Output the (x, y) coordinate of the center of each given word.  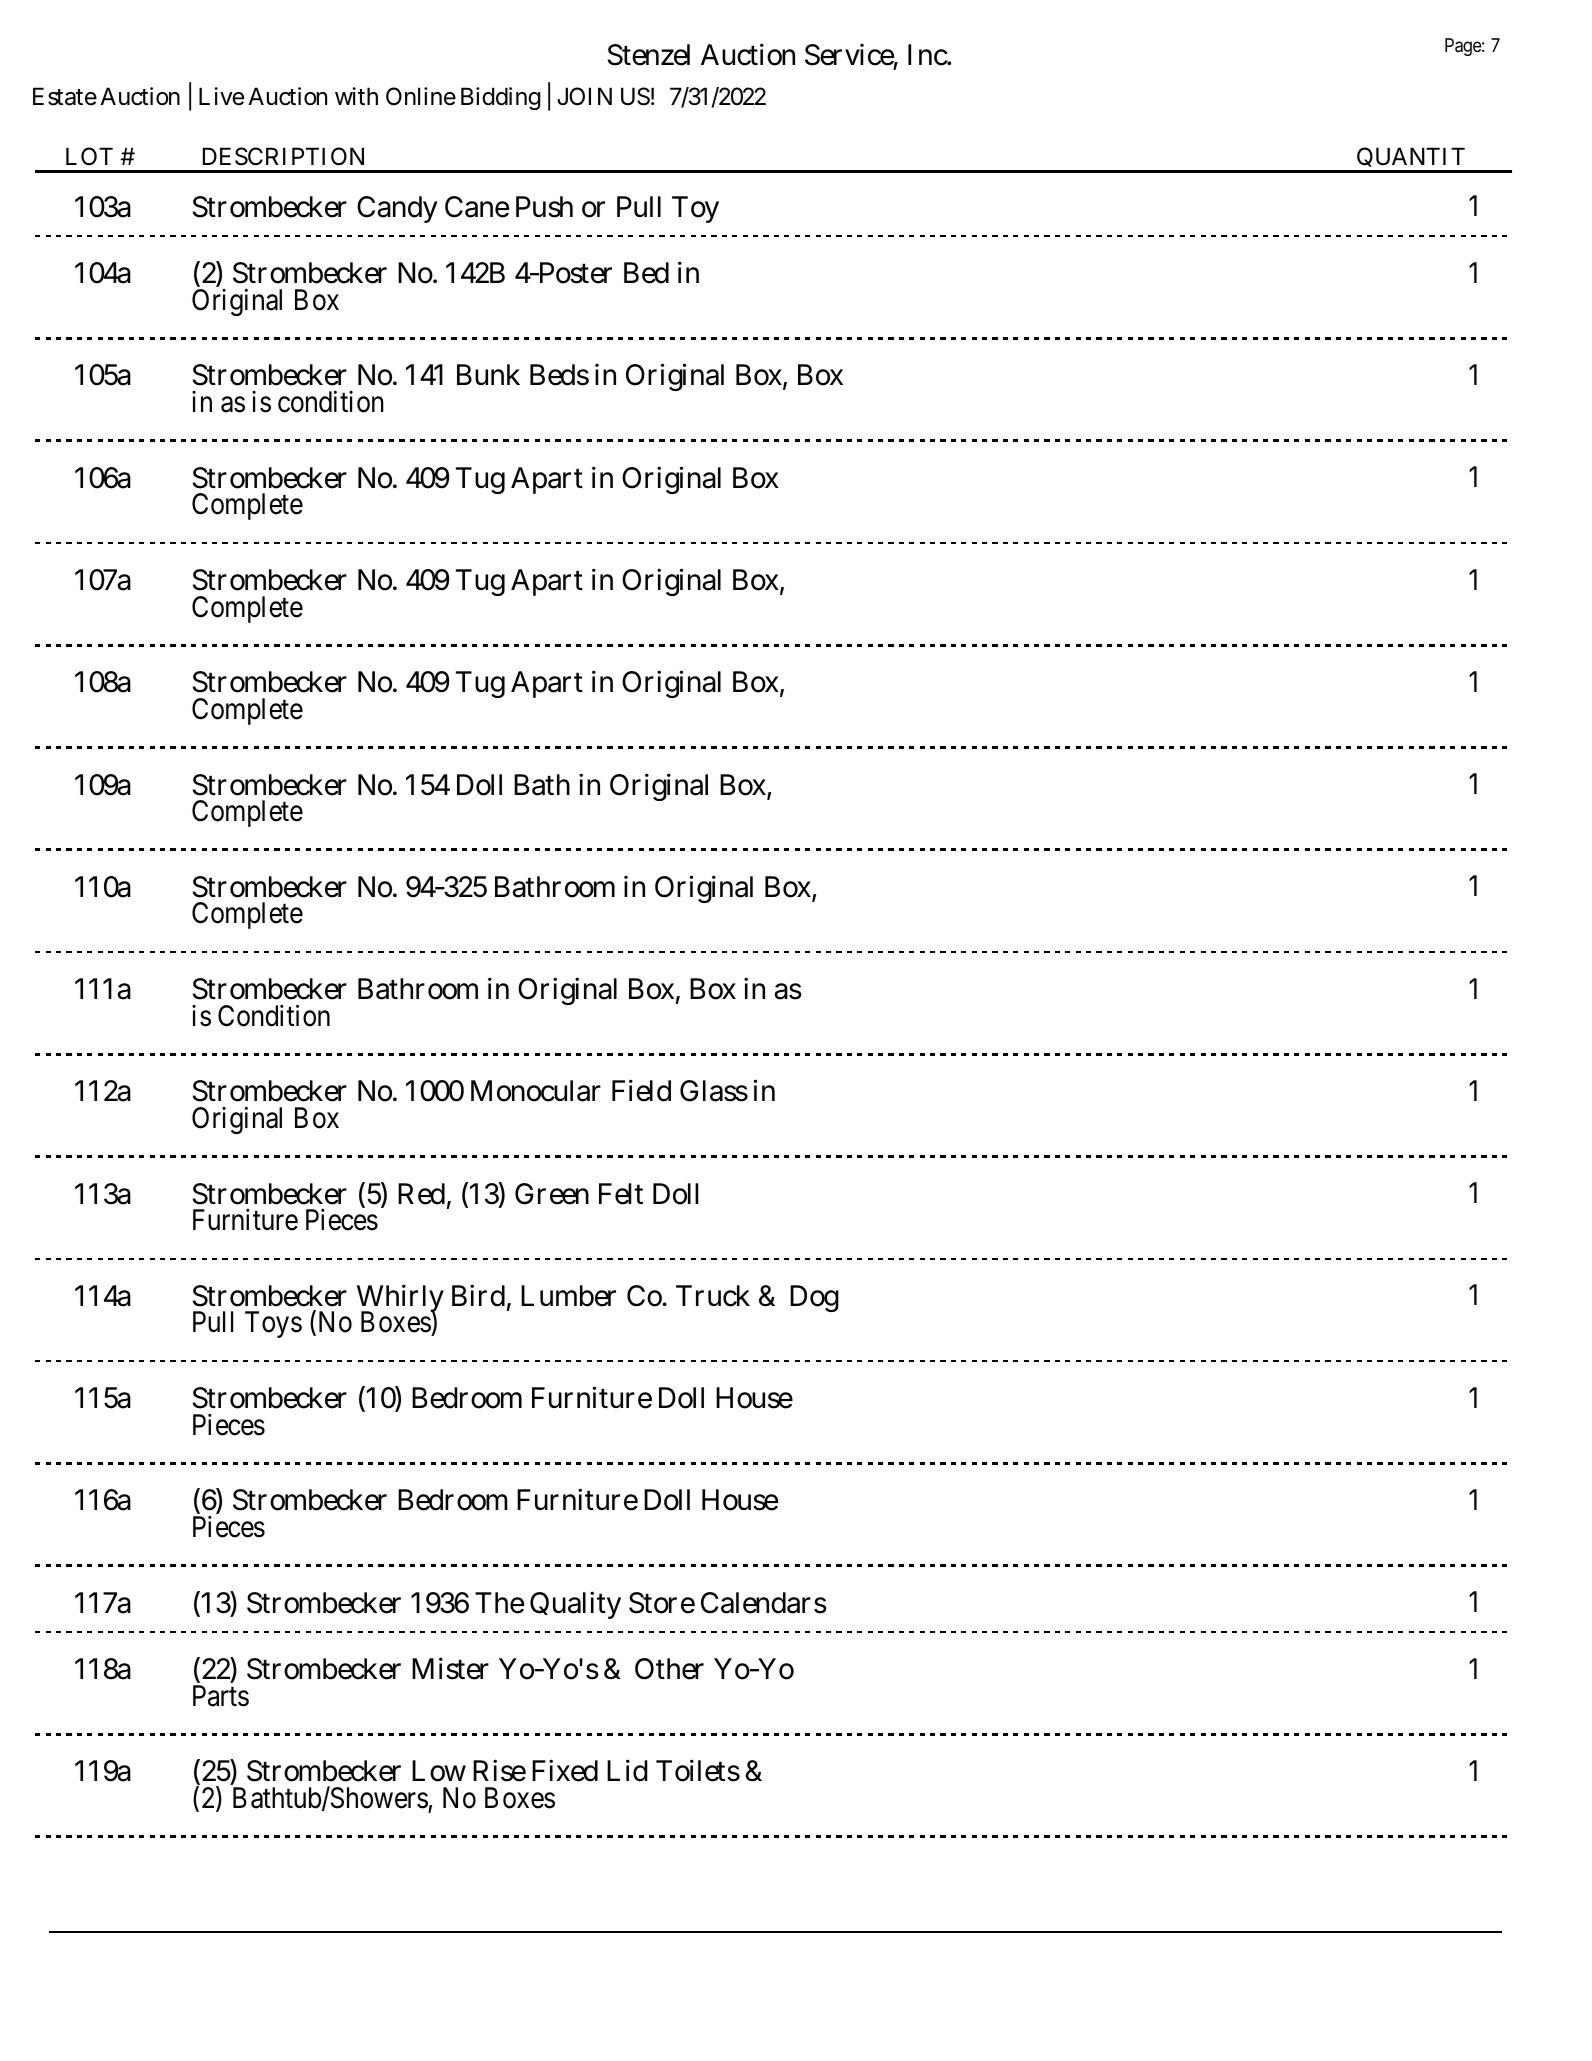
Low (439, 1771)
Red (421, 1194)
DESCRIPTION (283, 156)
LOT (89, 156)
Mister (450, 1668)
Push (544, 207)
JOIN (584, 96)
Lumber (568, 1296)
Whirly (400, 1299)
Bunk (488, 374)
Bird (478, 1295)
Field (641, 1091)
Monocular (536, 1091)
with (356, 96)
